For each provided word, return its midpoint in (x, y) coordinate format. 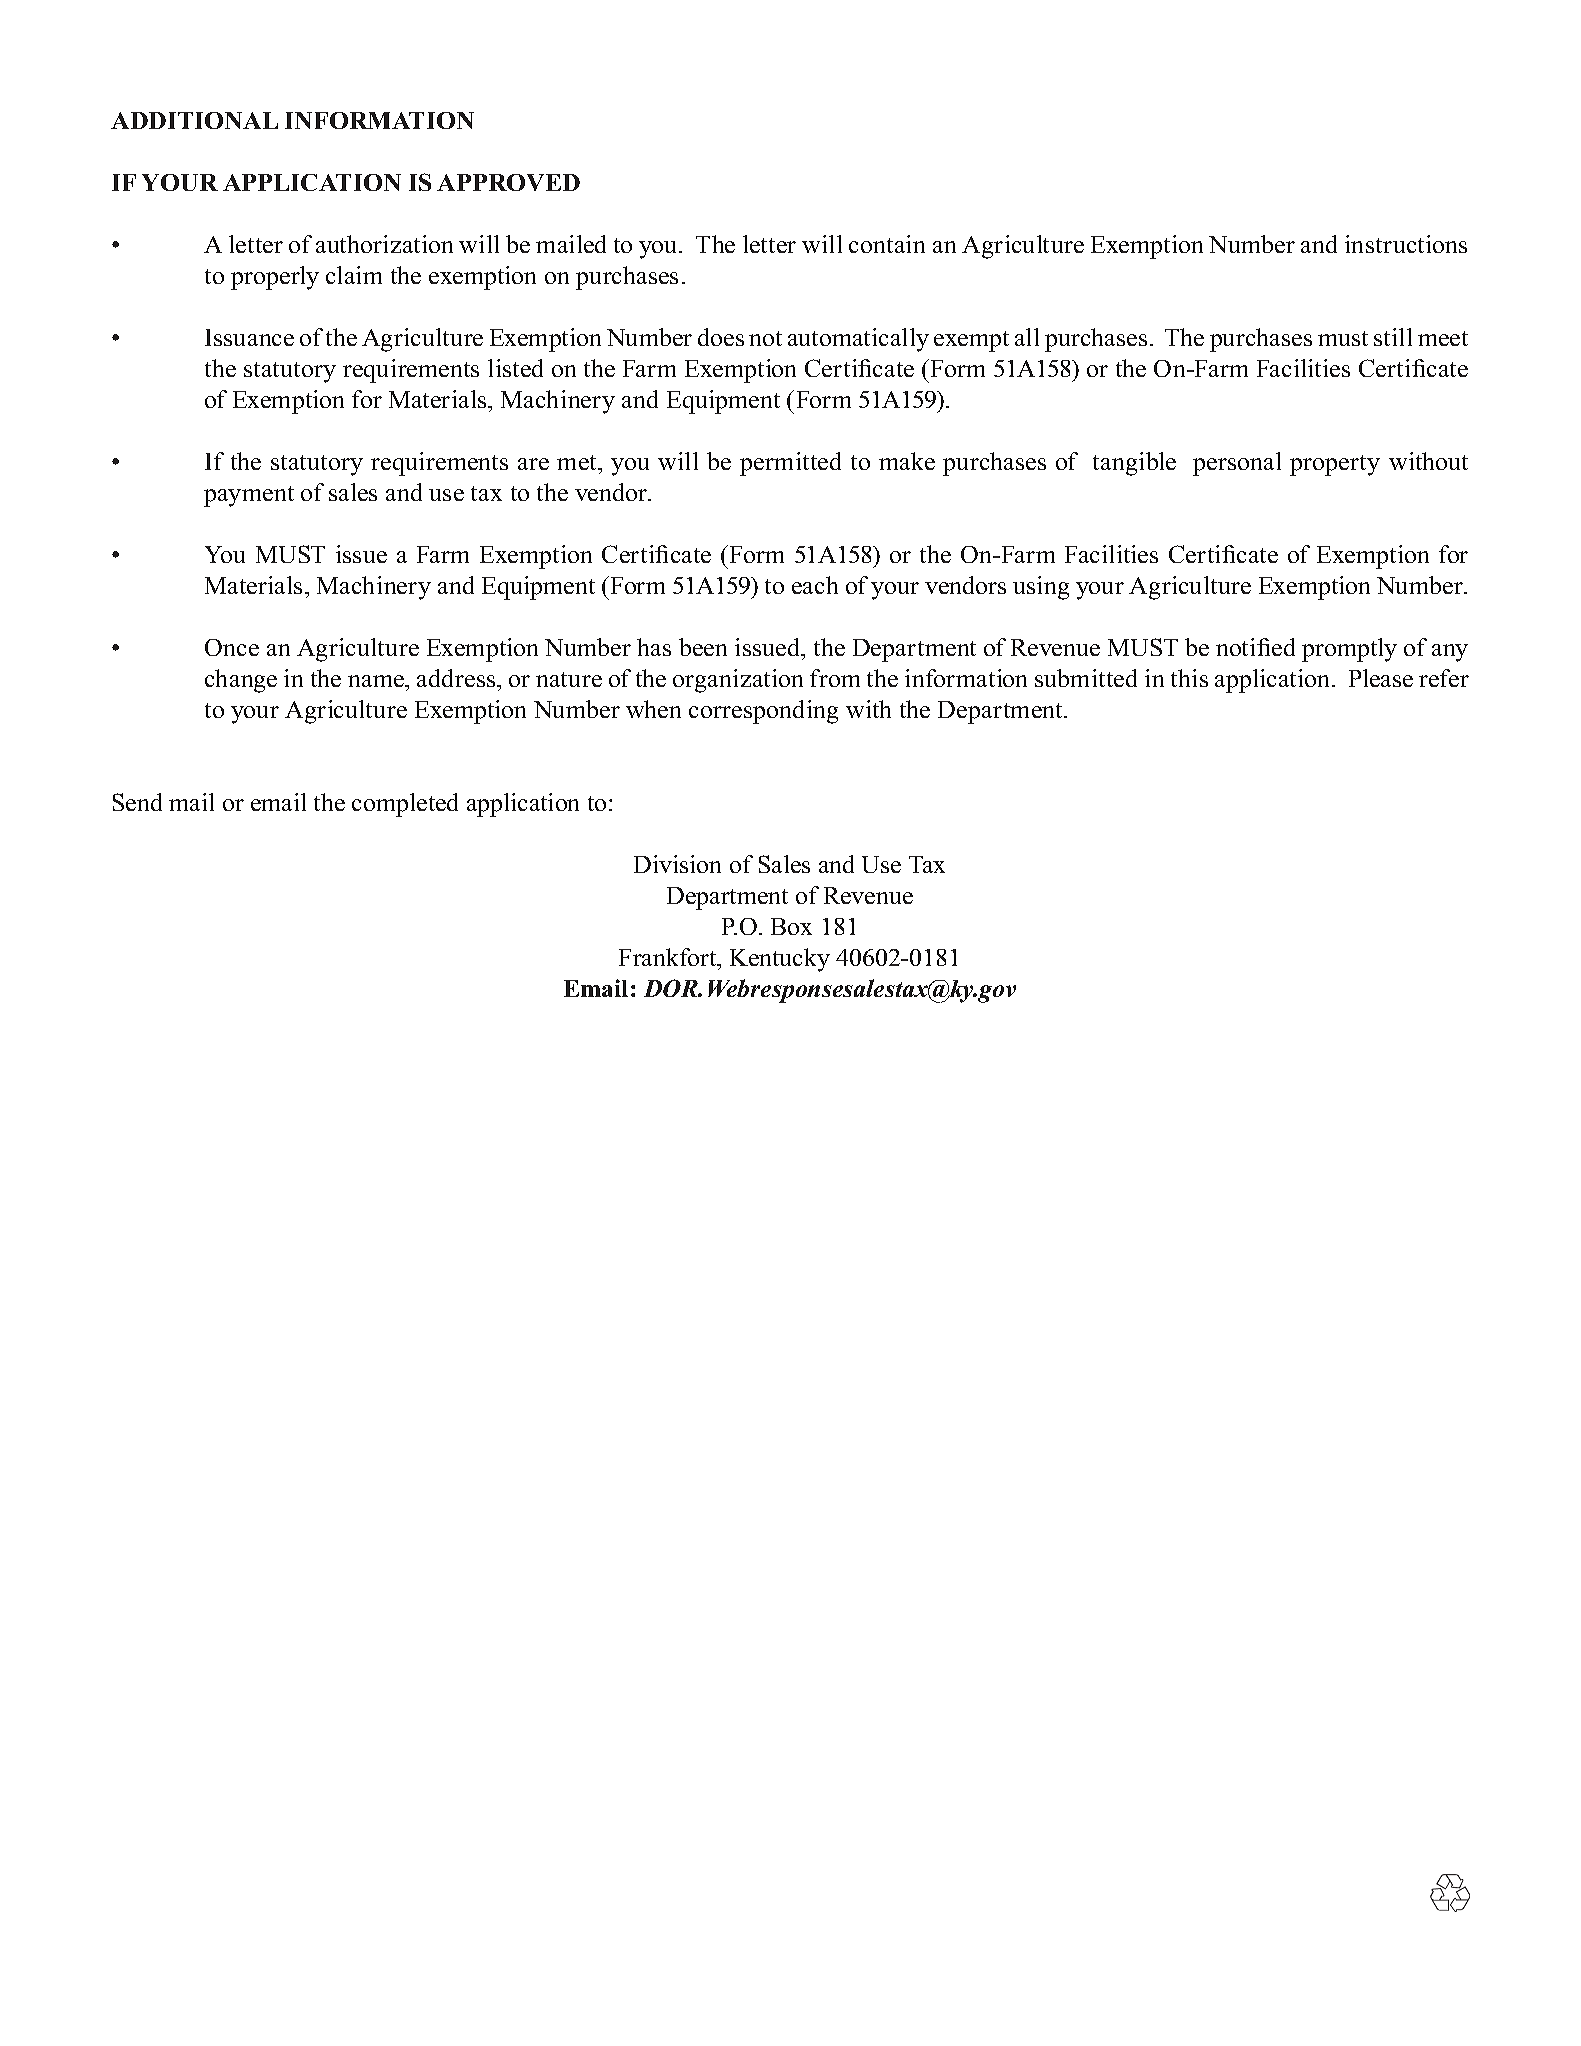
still (1393, 337)
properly (275, 278)
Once (232, 647)
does (721, 337)
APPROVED (508, 182)
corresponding (763, 712)
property (1335, 465)
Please (1381, 678)
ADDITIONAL (194, 120)
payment (249, 496)
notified (1255, 647)
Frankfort (669, 957)
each (815, 585)
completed (405, 805)
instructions (1406, 244)
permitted (790, 464)
